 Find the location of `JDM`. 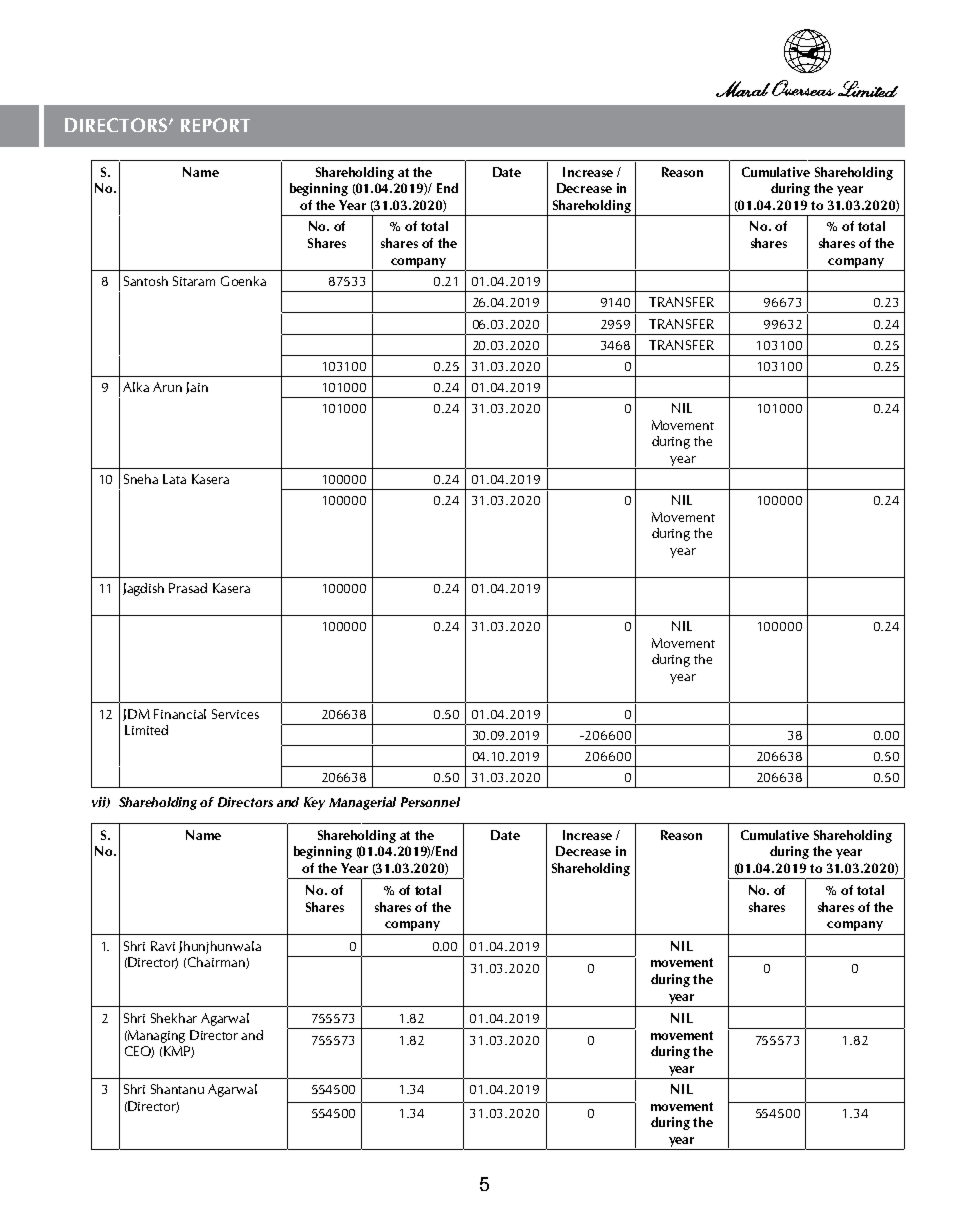

JDM is located at coordinates (136, 715).
